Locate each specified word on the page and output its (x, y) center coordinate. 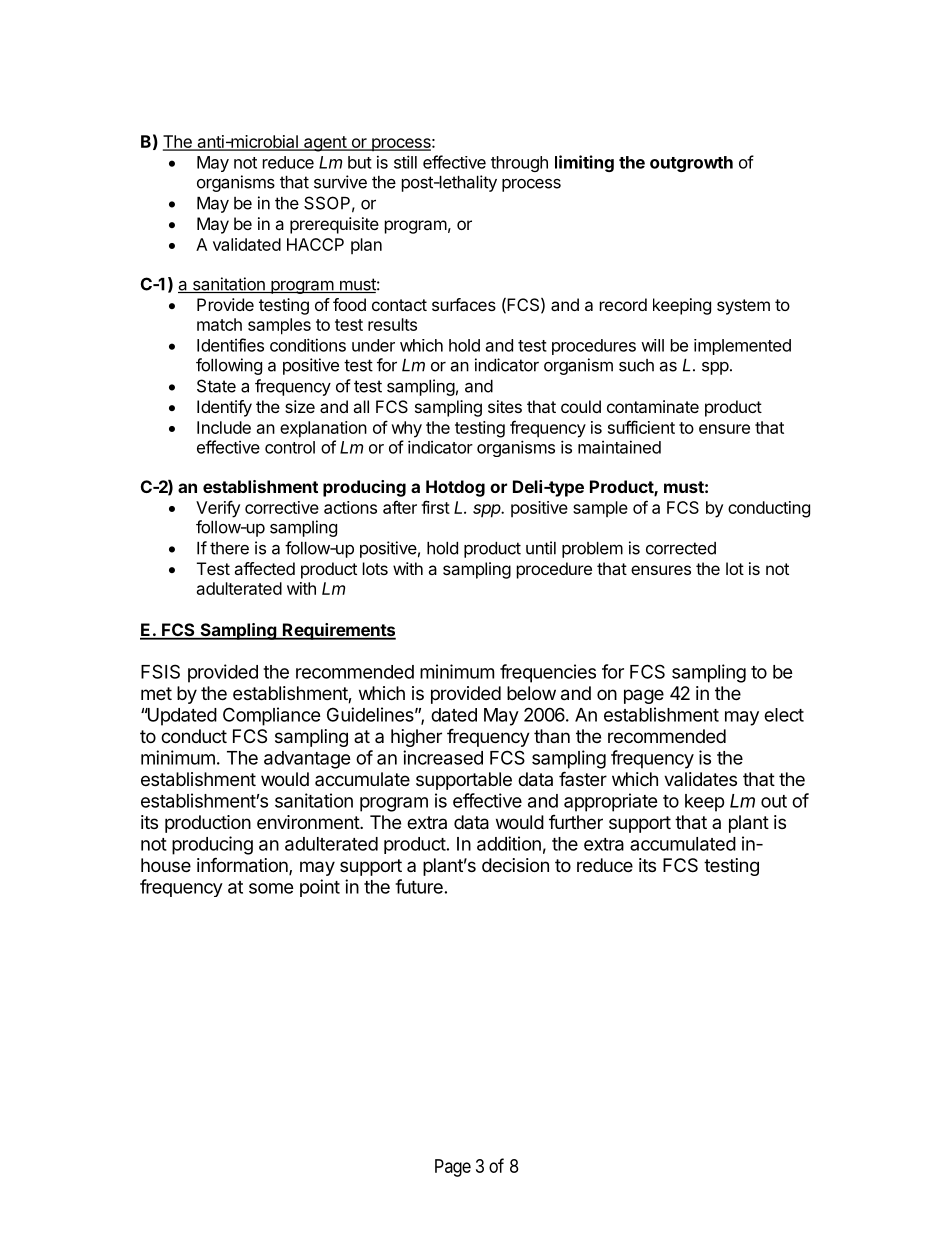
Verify (218, 509)
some (271, 888)
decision (515, 865)
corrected (681, 548)
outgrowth (691, 164)
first (435, 507)
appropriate (611, 802)
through (519, 164)
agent (325, 144)
